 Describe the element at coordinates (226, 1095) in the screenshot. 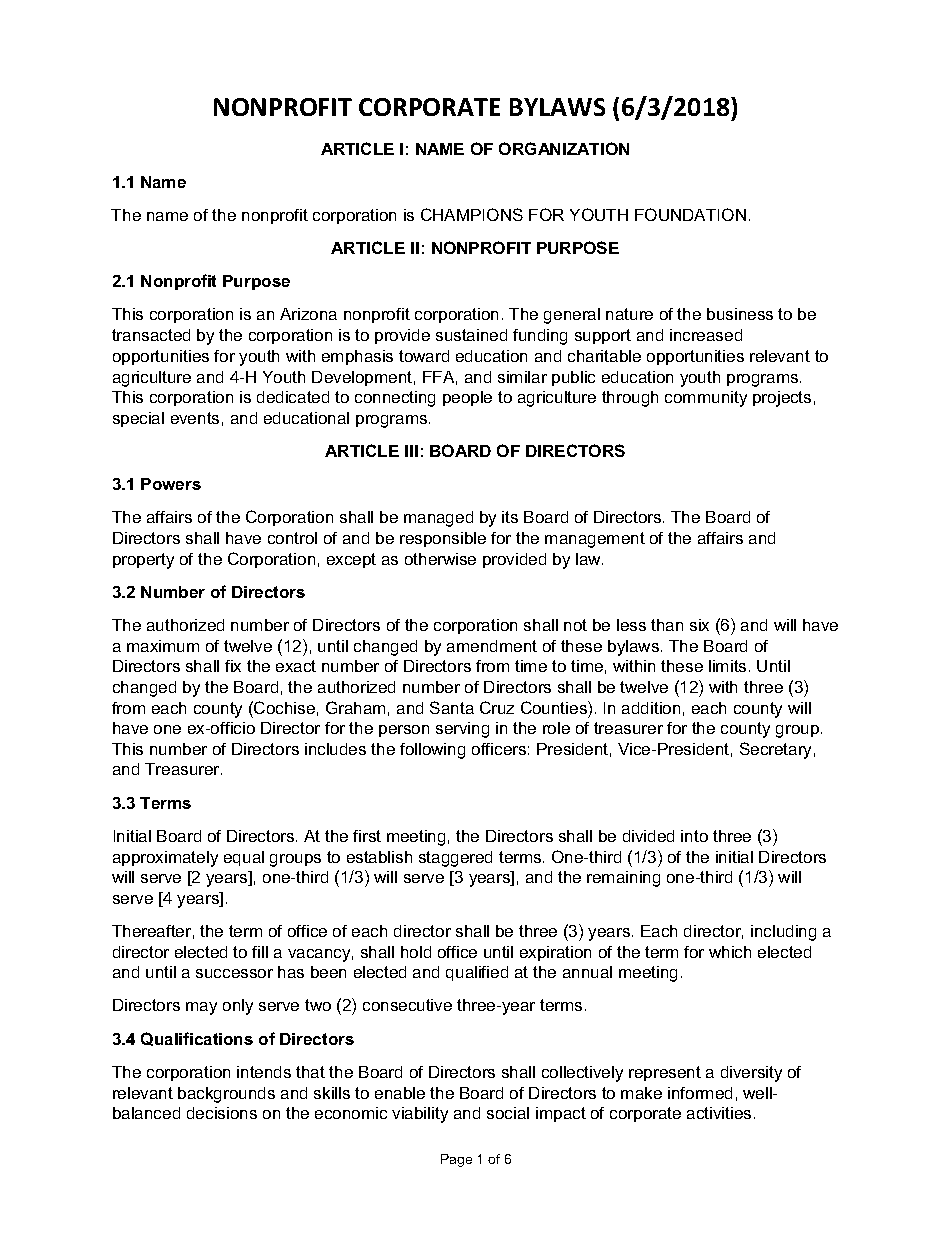

I see `backgrounds` at that location.
